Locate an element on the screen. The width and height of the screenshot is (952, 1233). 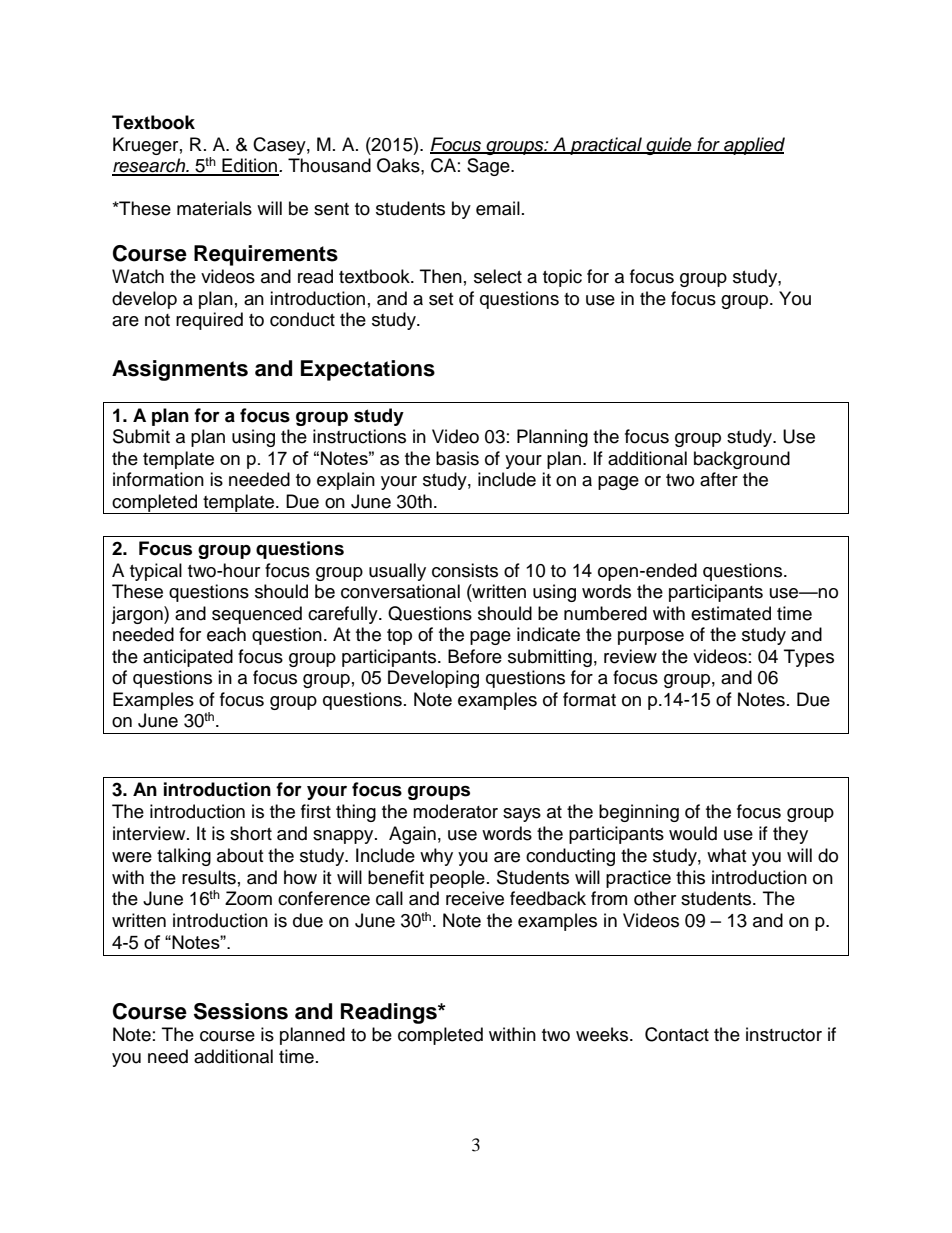
applied is located at coordinates (753, 146).
